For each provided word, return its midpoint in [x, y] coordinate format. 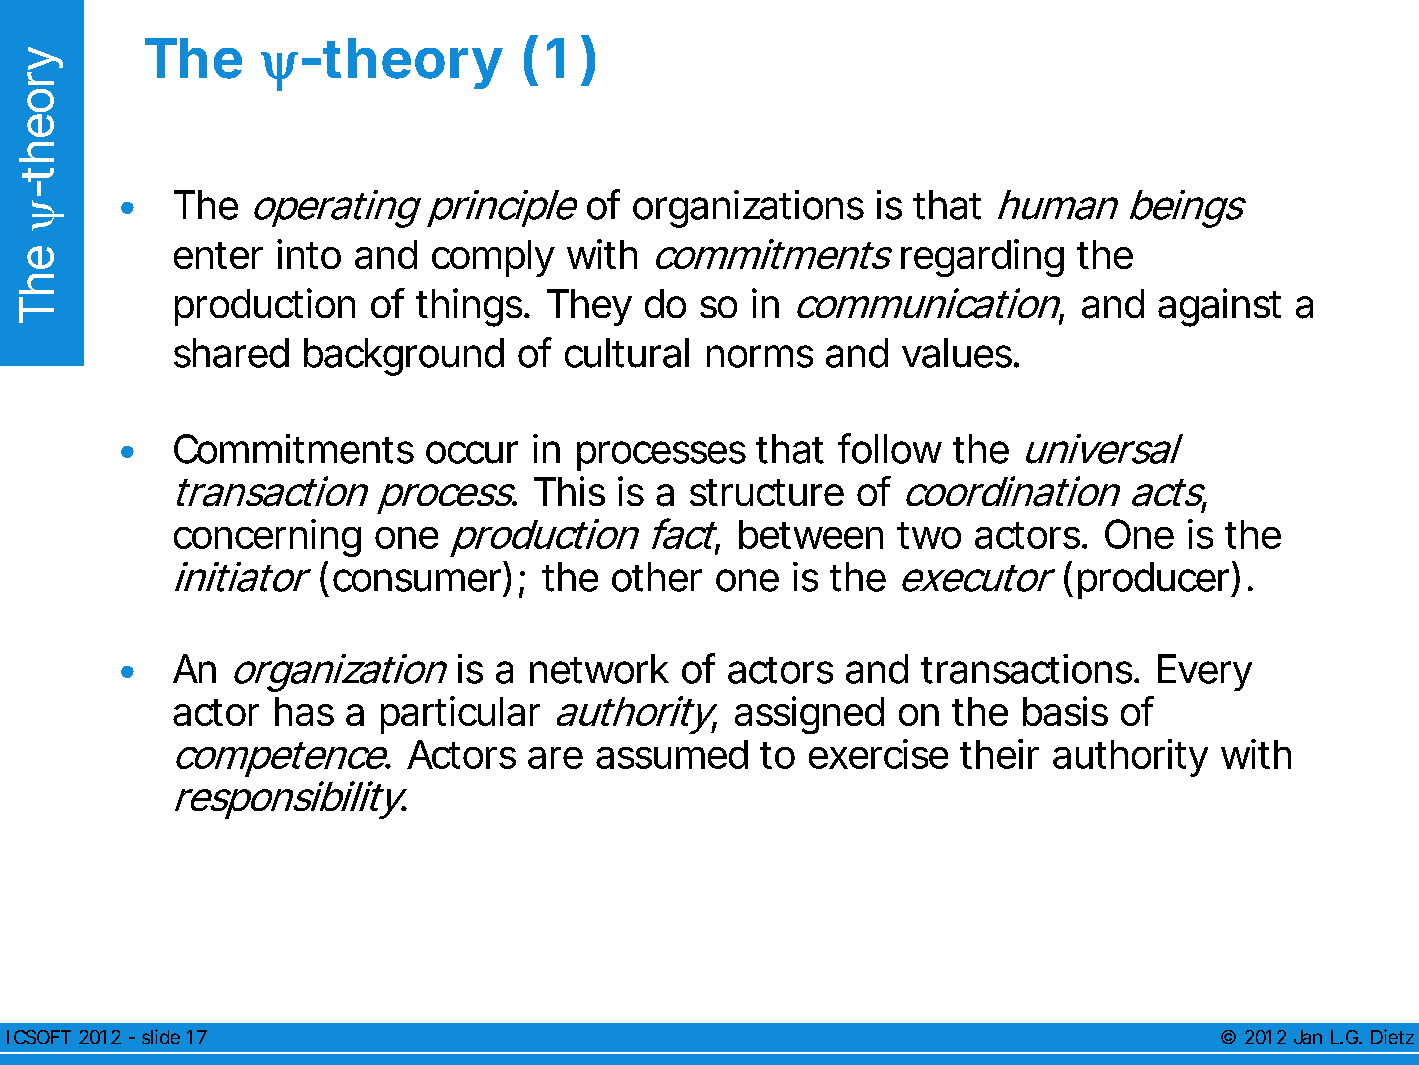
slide [161, 1036]
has [304, 711]
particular [460, 715]
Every [1205, 672]
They [589, 307]
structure [767, 492]
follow [890, 448]
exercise [878, 754]
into [309, 254]
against [1219, 307]
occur [472, 452]
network [599, 669]
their [999, 754]
